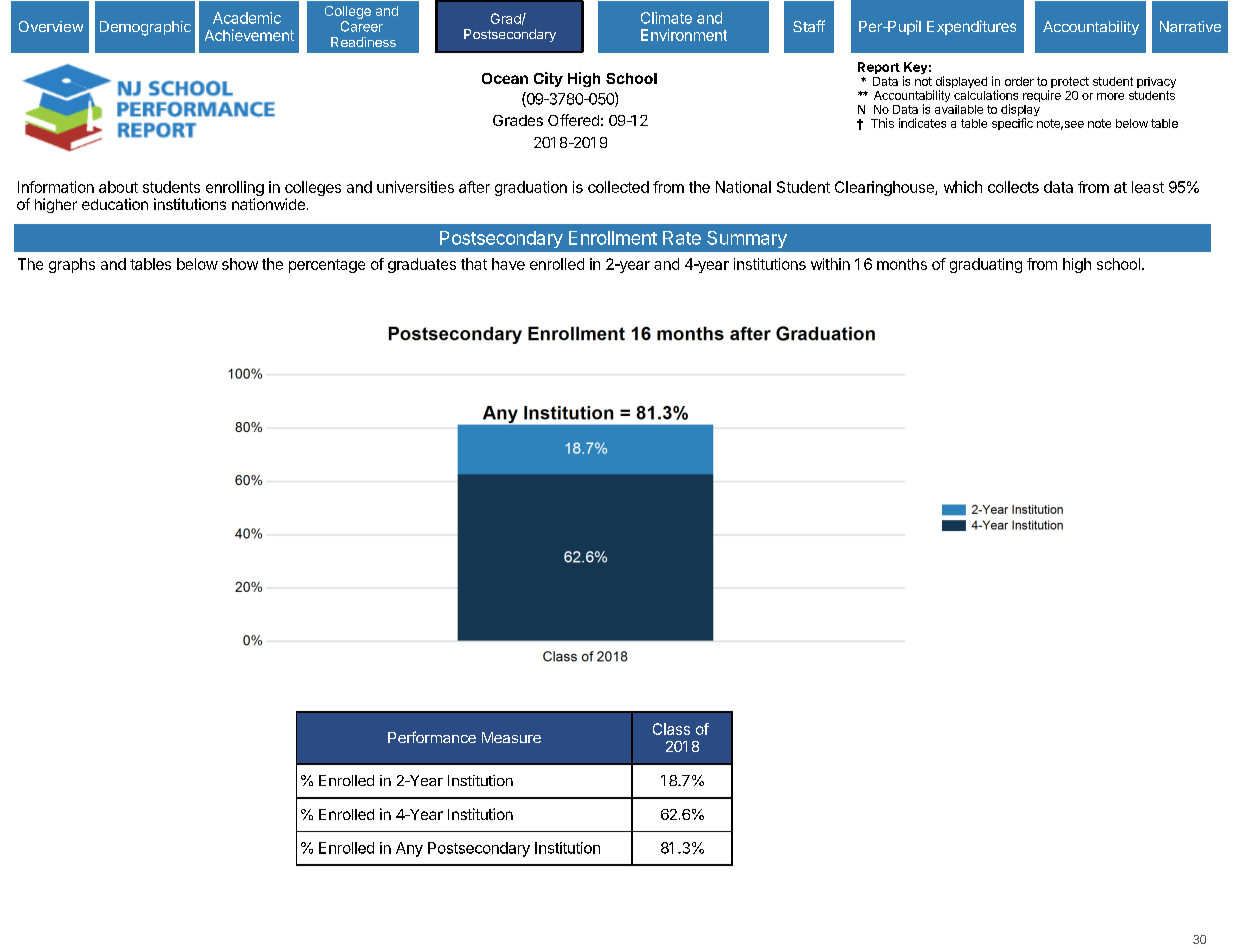  I want to click on Enrollment, so click(613, 238).
